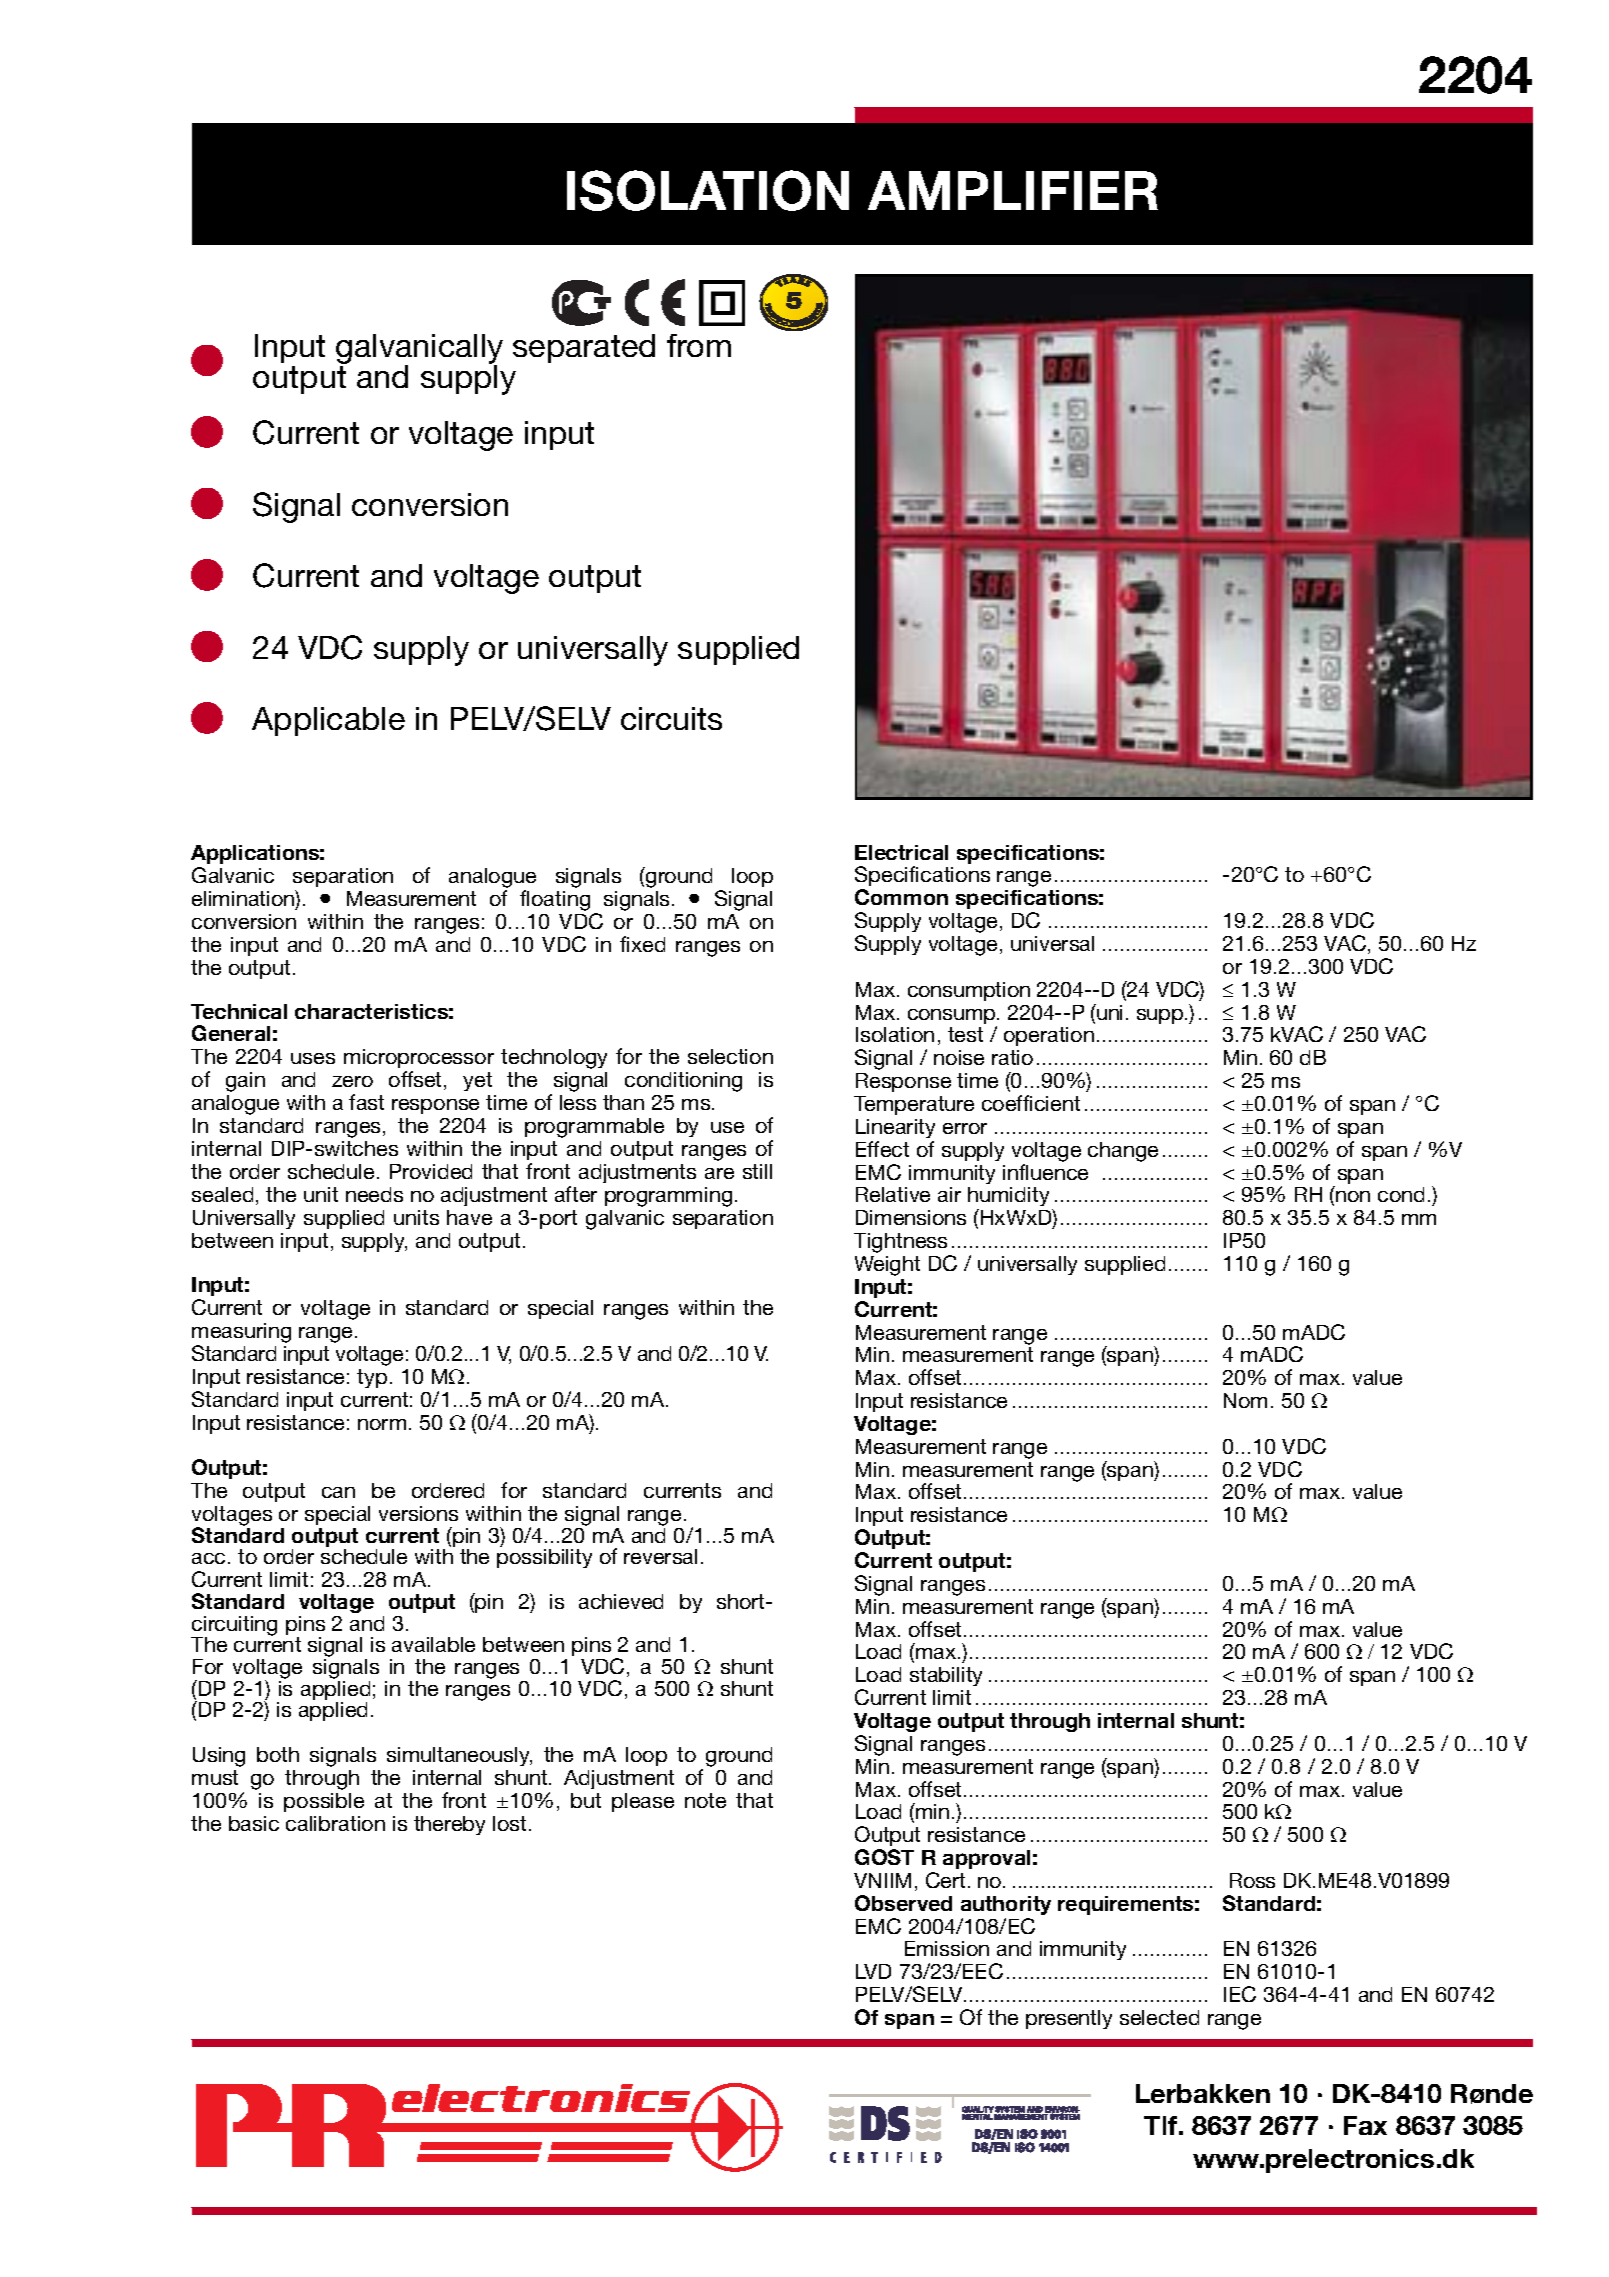  Describe the element at coordinates (1013, 190) in the screenshot. I see `AMPLIFIER` at that location.
